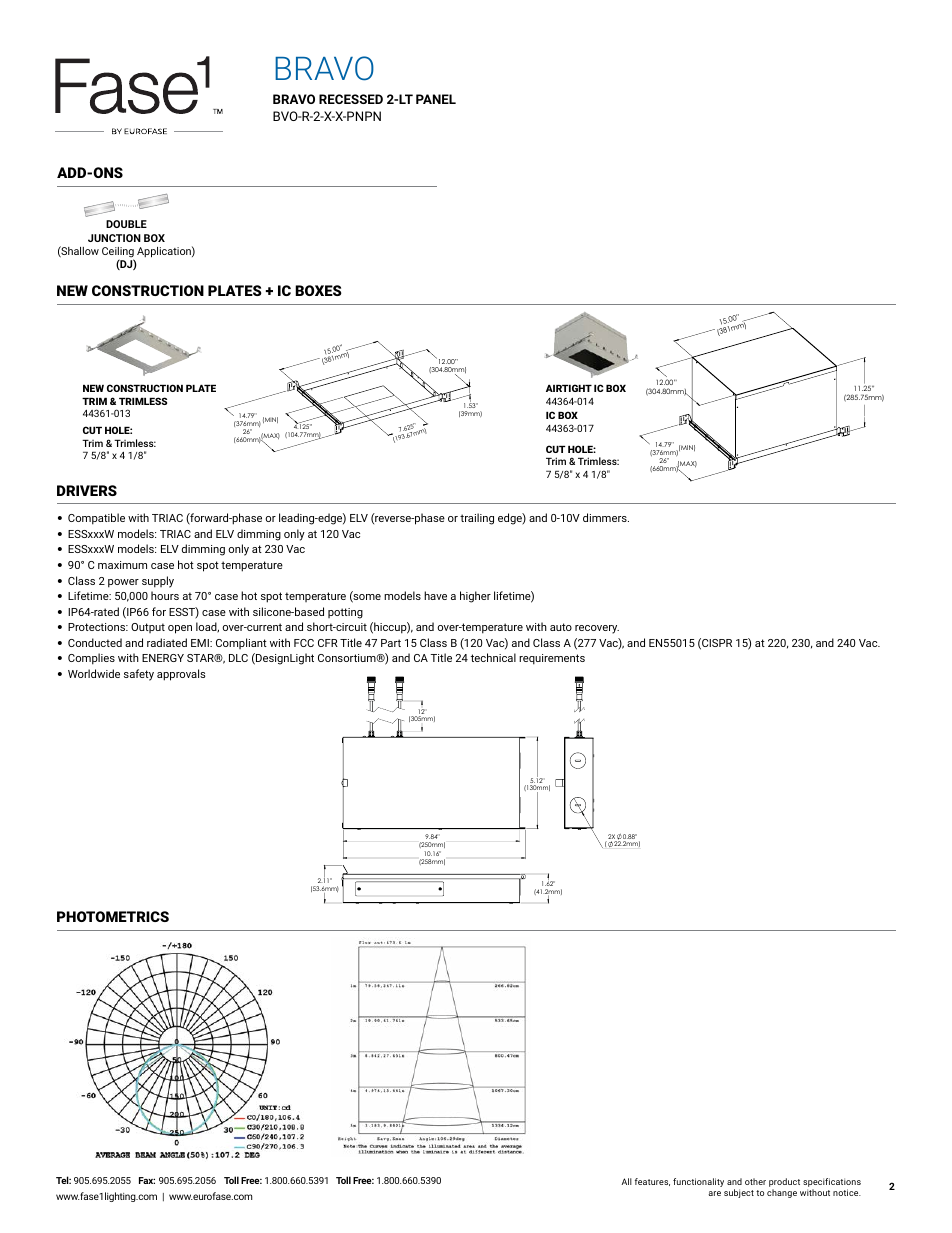  What do you see at coordinates (606, 517) in the document?
I see `dimmers` at bounding box center [606, 517].
